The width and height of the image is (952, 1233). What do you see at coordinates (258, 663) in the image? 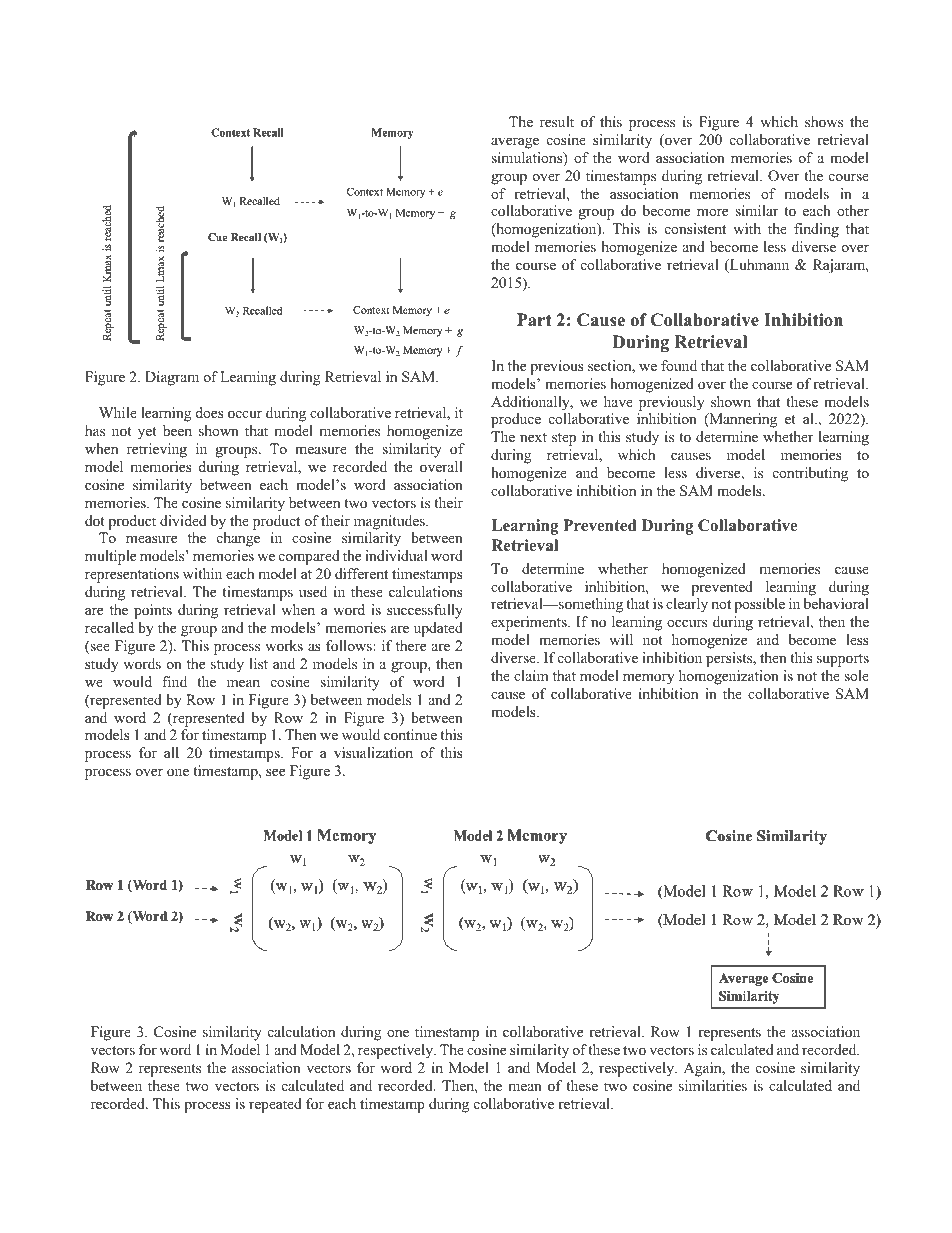
I see `list` at bounding box center [258, 663].
